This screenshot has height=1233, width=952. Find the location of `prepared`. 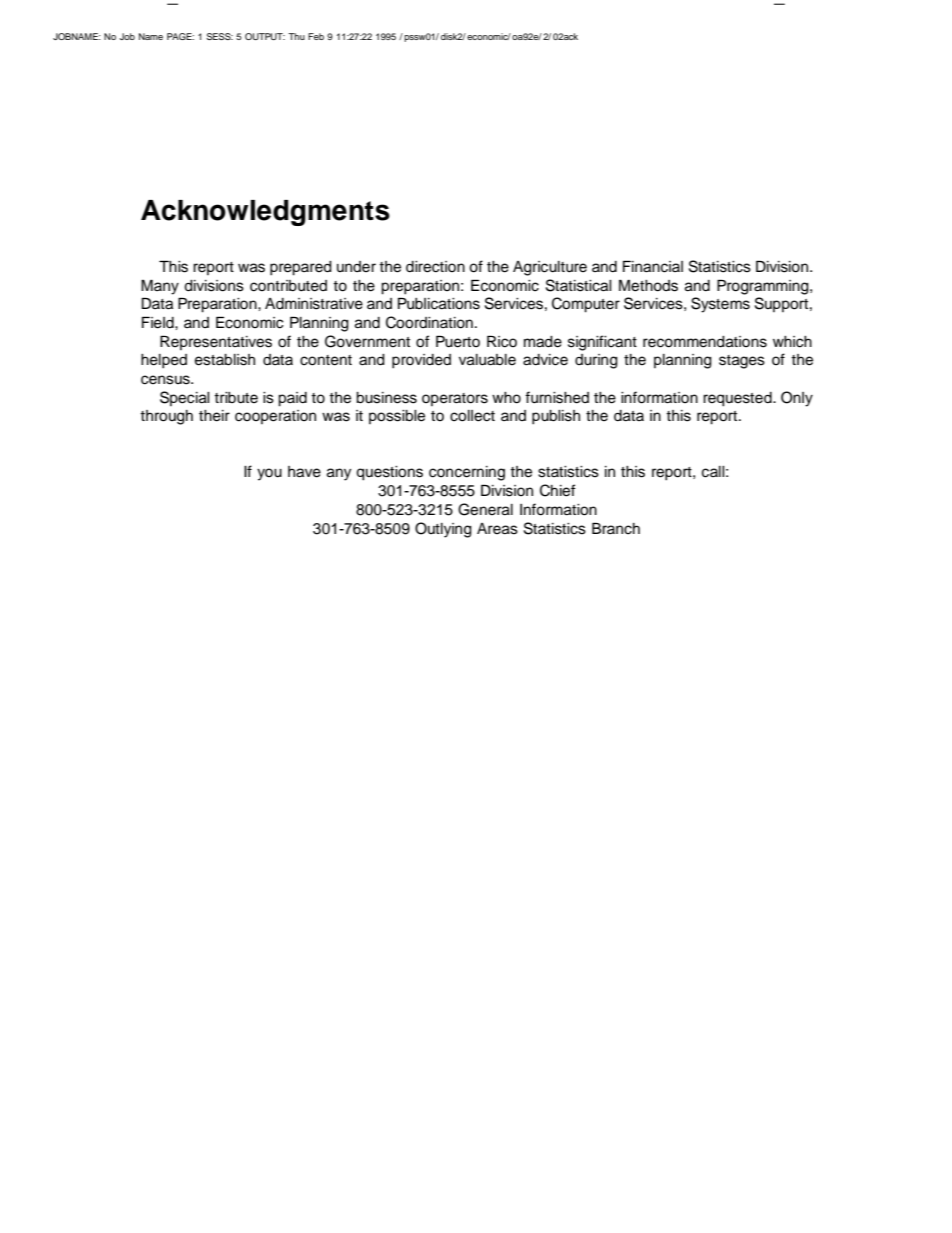

prepared is located at coordinates (301, 268).
